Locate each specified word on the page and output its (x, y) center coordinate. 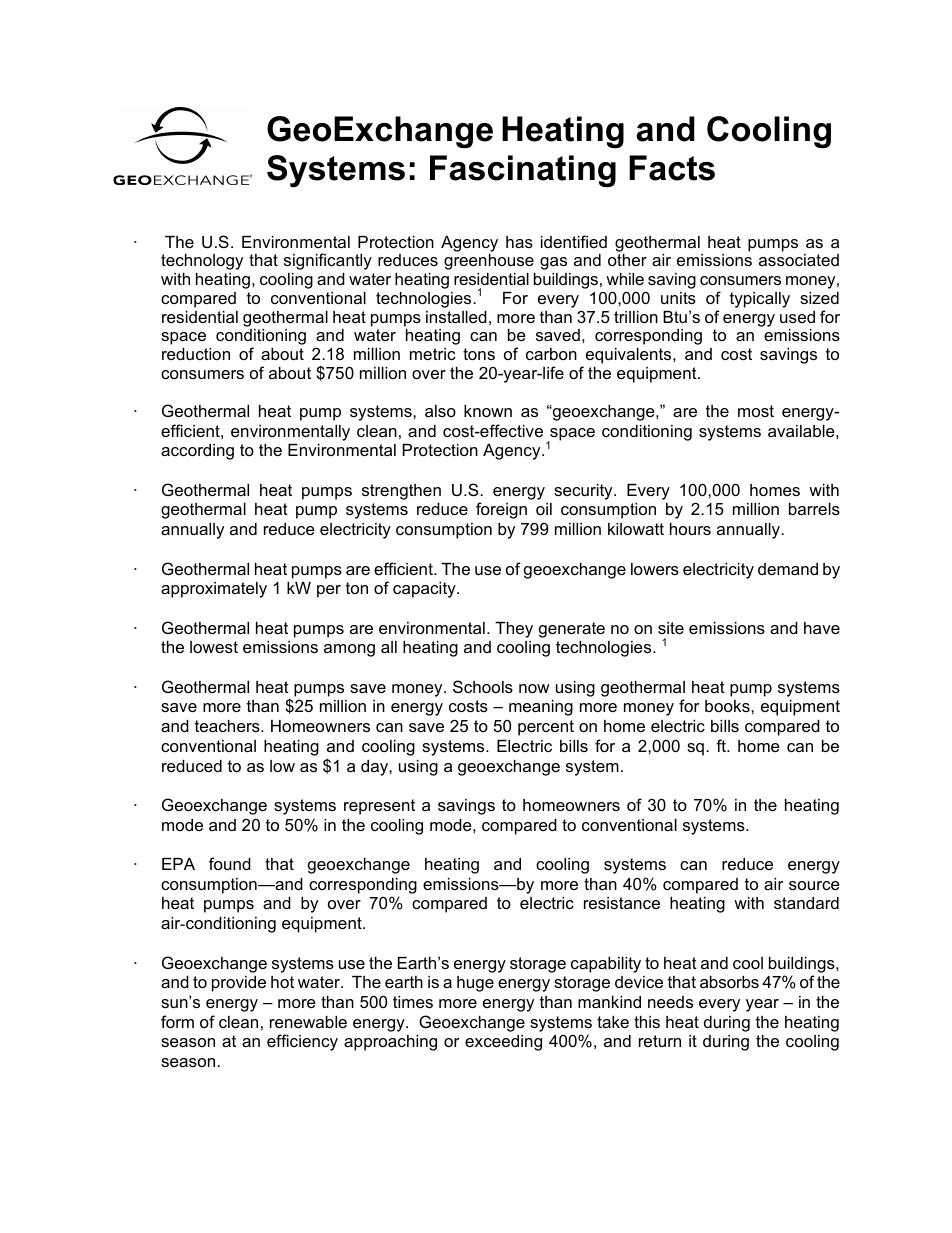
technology (202, 262)
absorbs (729, 982)
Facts (672, 168)
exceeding (503, 1043)
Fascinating (523, 171)
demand (788, 569)
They (514, 630)
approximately (214, 590)
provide (239, 984)
